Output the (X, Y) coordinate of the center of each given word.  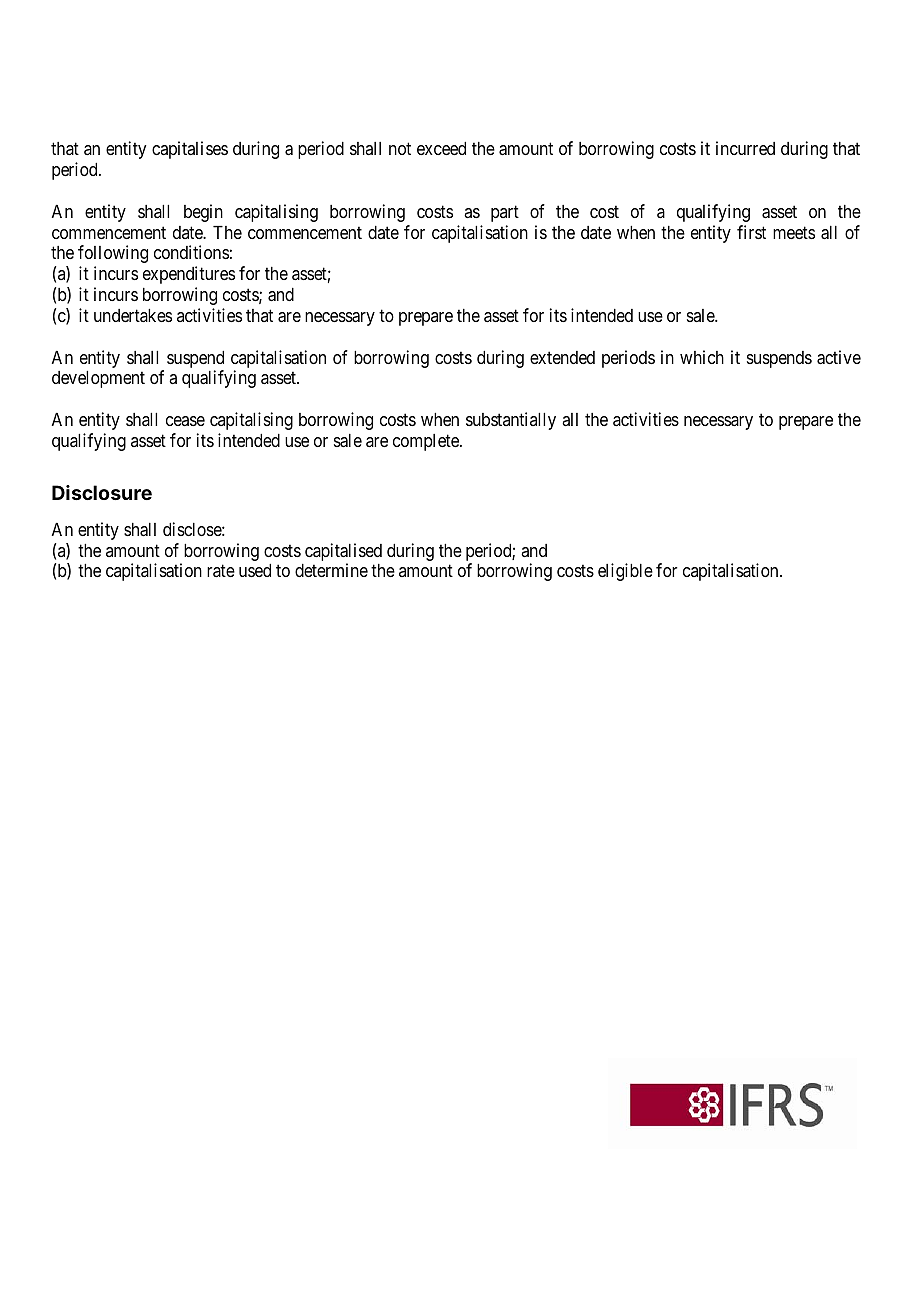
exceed (441, 148)
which (702, 357)
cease (185, 421)
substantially (511, 421)
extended (562, 357)
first (751, 232)
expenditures (189, 275)
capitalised (343, 553)
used (255, 570)
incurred (745, 148)
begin (203, 213)
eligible (625, 572)
